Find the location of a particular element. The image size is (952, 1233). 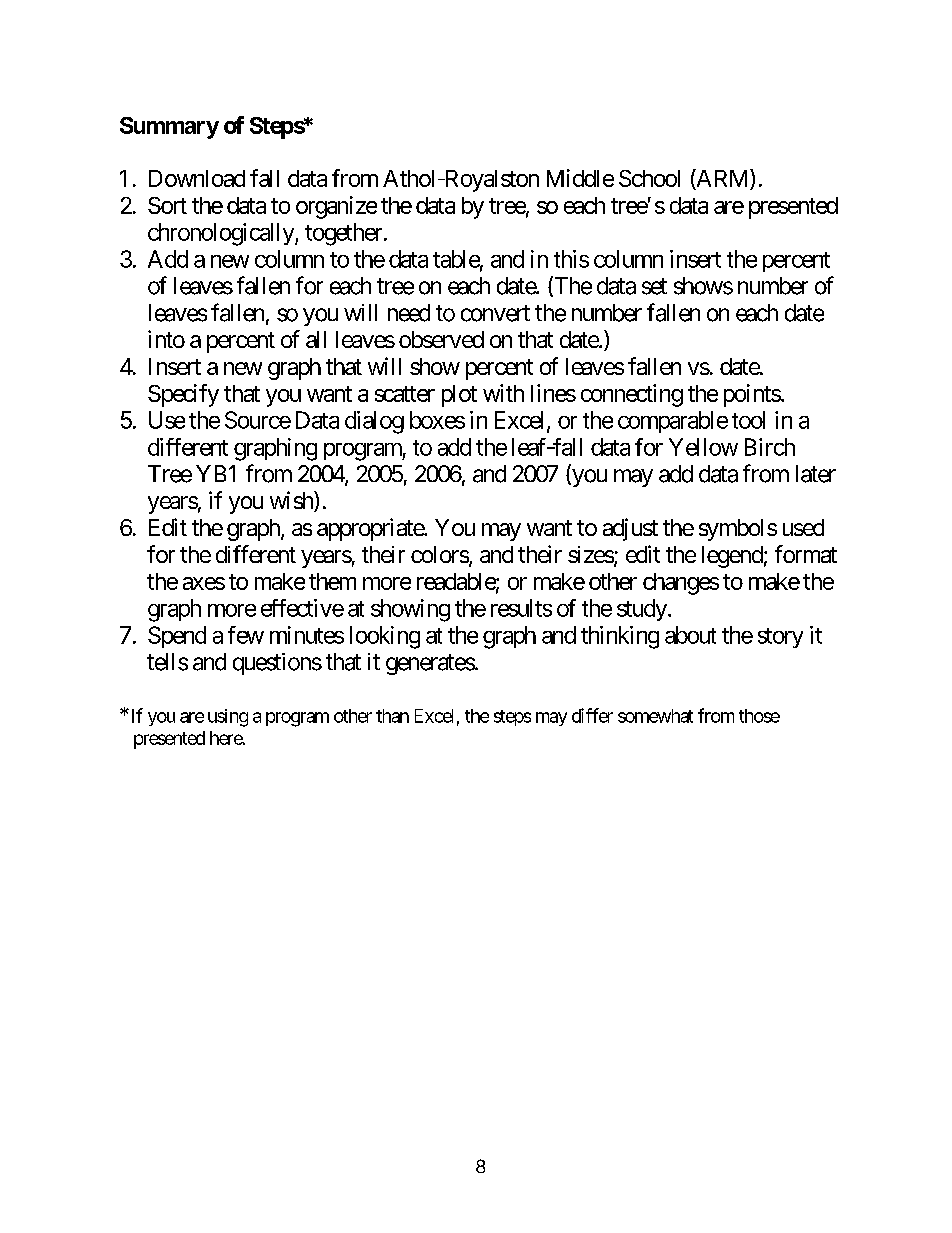

Summary is located at coordinates (169, 128).
